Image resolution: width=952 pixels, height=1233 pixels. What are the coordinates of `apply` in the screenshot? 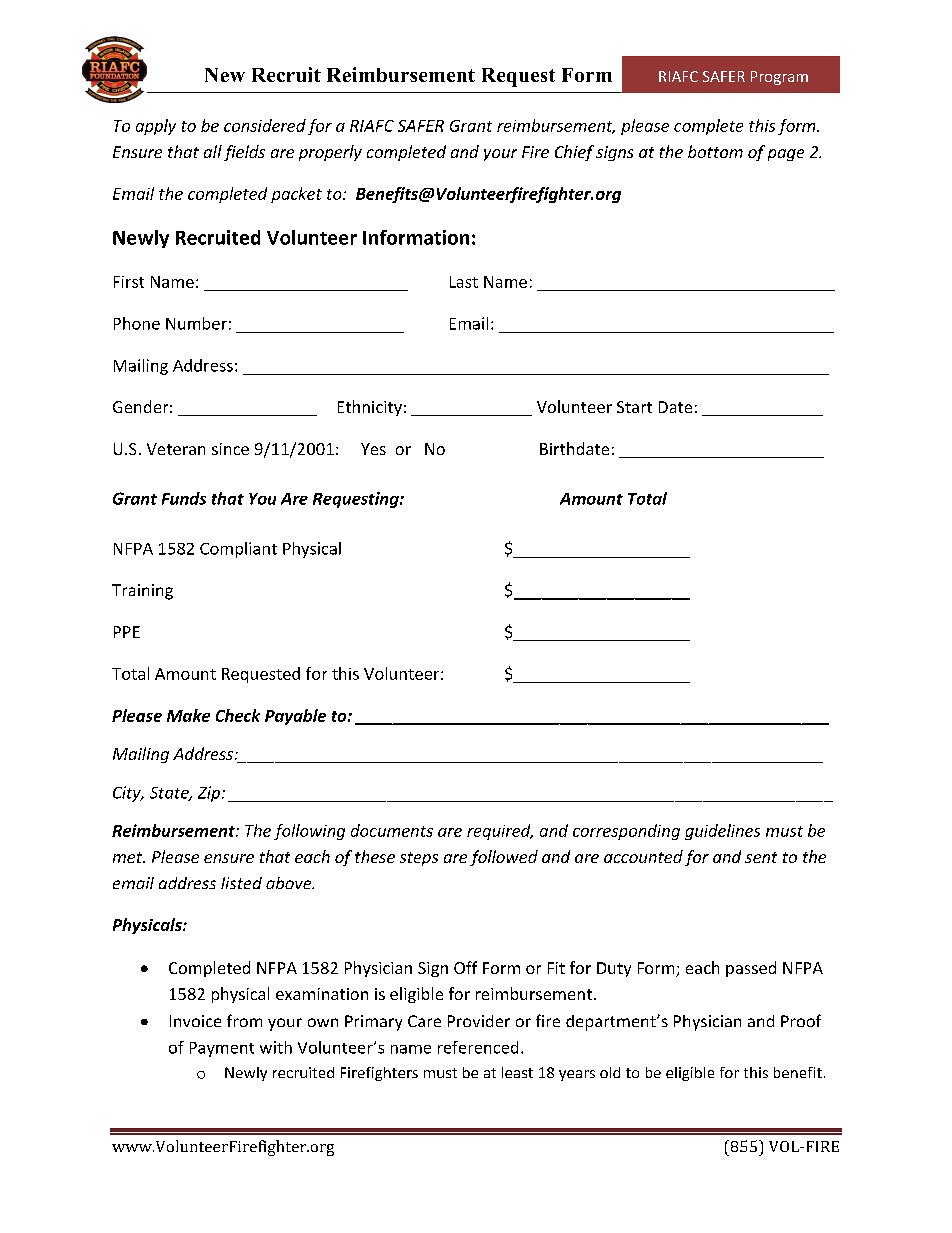 It's located at (156, 127).
